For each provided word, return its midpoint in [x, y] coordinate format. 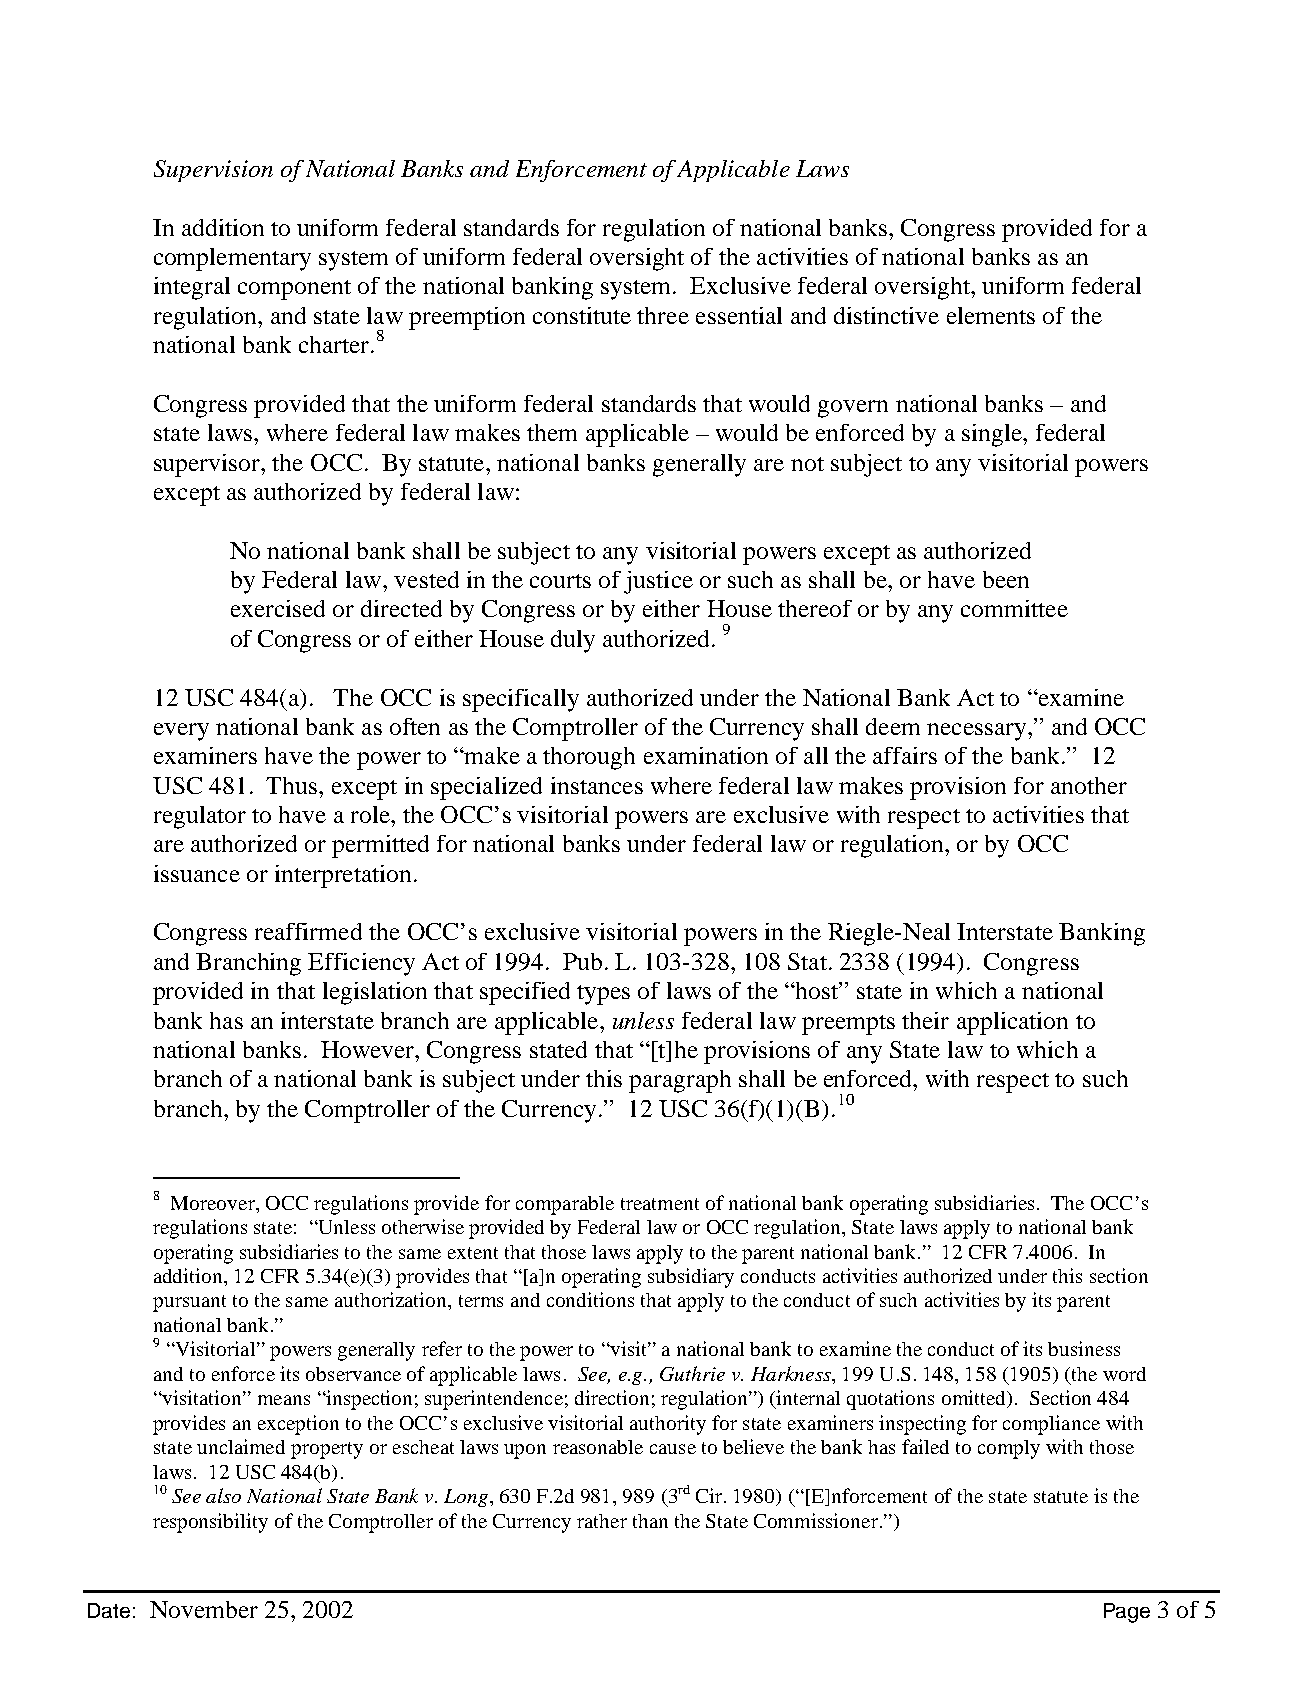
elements [991, 315]
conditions [590, 1299]
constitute [582, 315]
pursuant [189, 1303]
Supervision [213, 171]
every [181, 732]
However [369, 1049]
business [1084, 1348]
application [1012, 1023]
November [204, 1609]
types [603, 995]
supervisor [208, 465]
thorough [589, 758]
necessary [976, 732]
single [993, 435]
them [552, 432]
